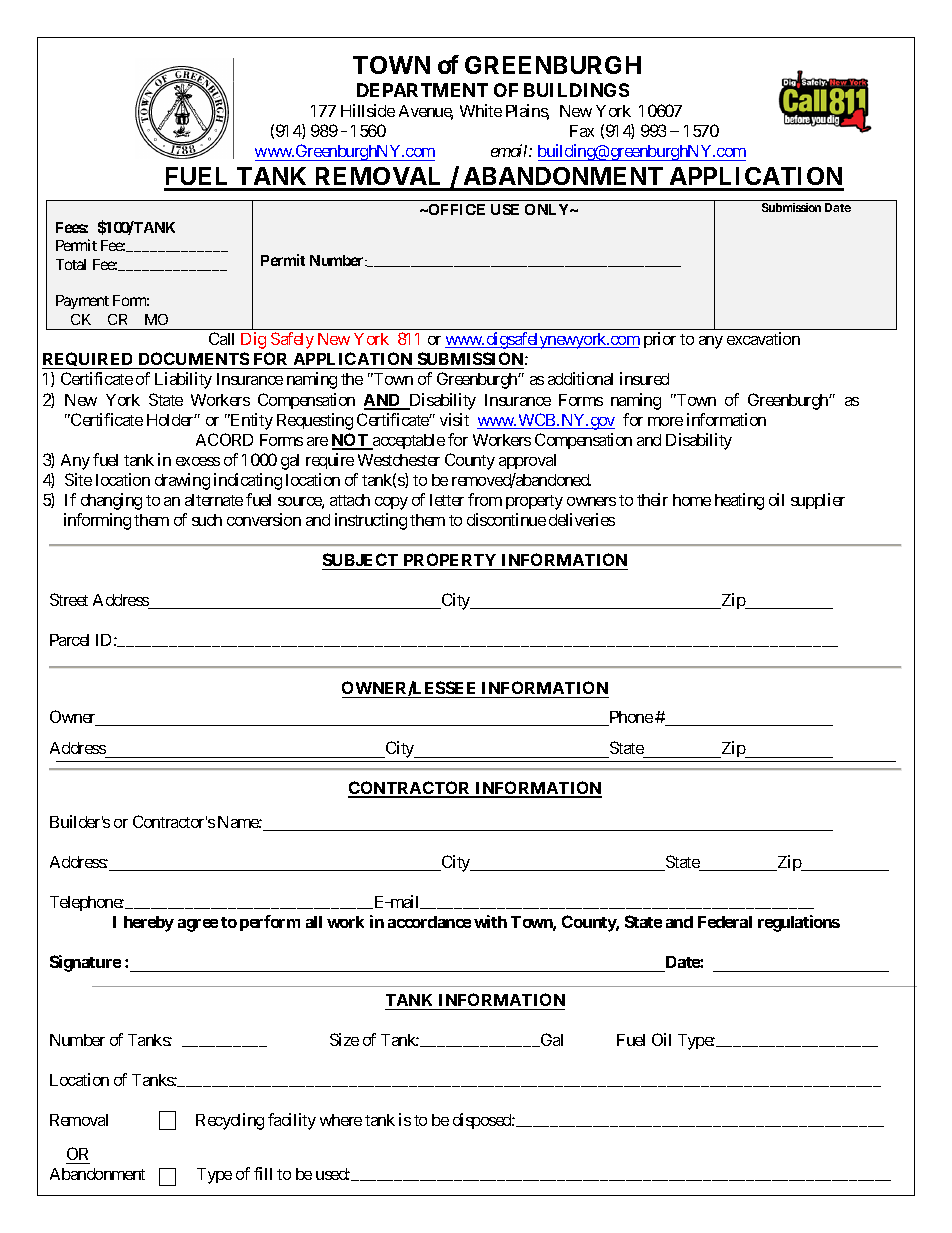  I want to click on SUBJECT, so click(361, 561).
